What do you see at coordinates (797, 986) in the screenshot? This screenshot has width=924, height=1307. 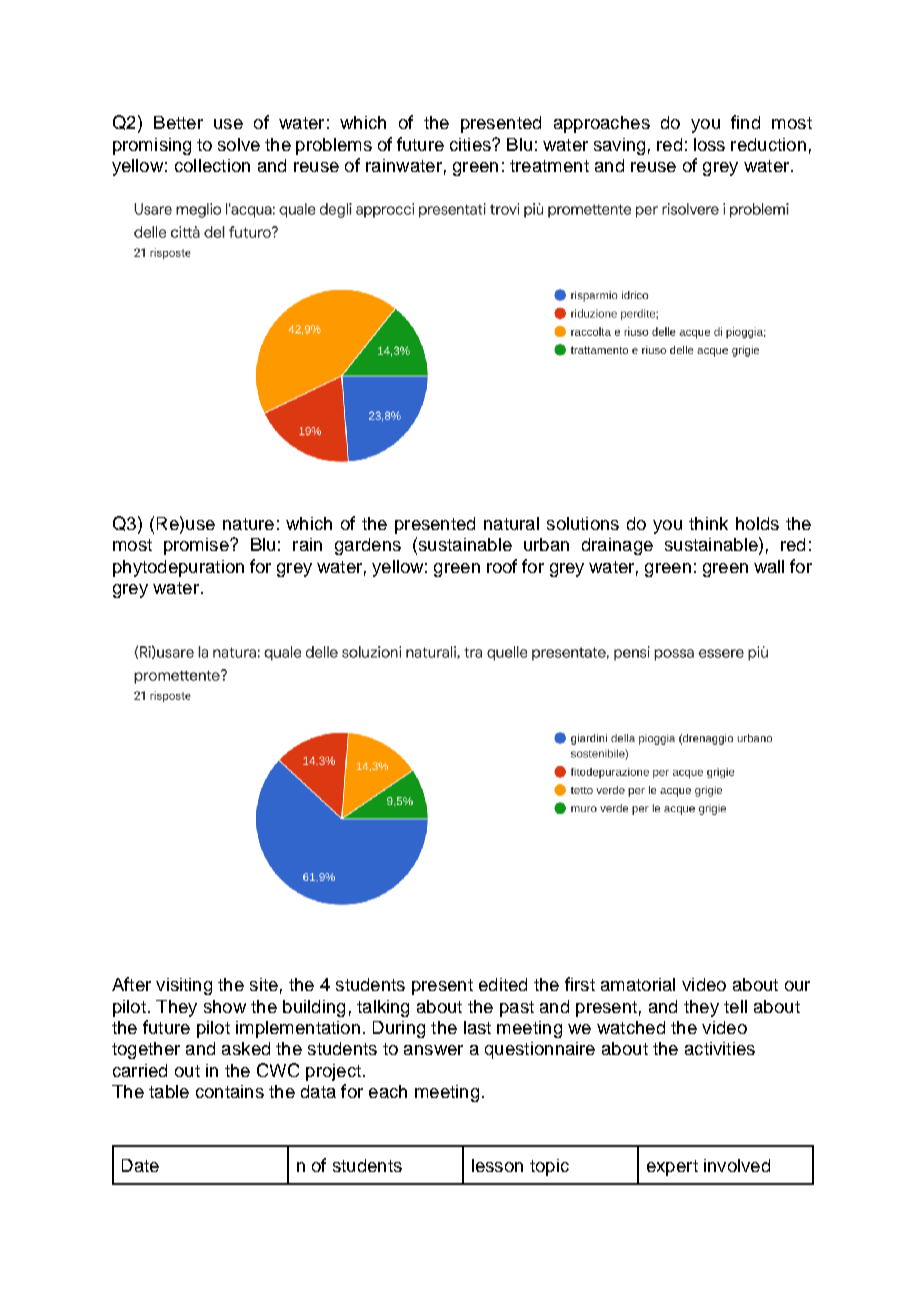 I see `our` at bounding box center [797, 986].
